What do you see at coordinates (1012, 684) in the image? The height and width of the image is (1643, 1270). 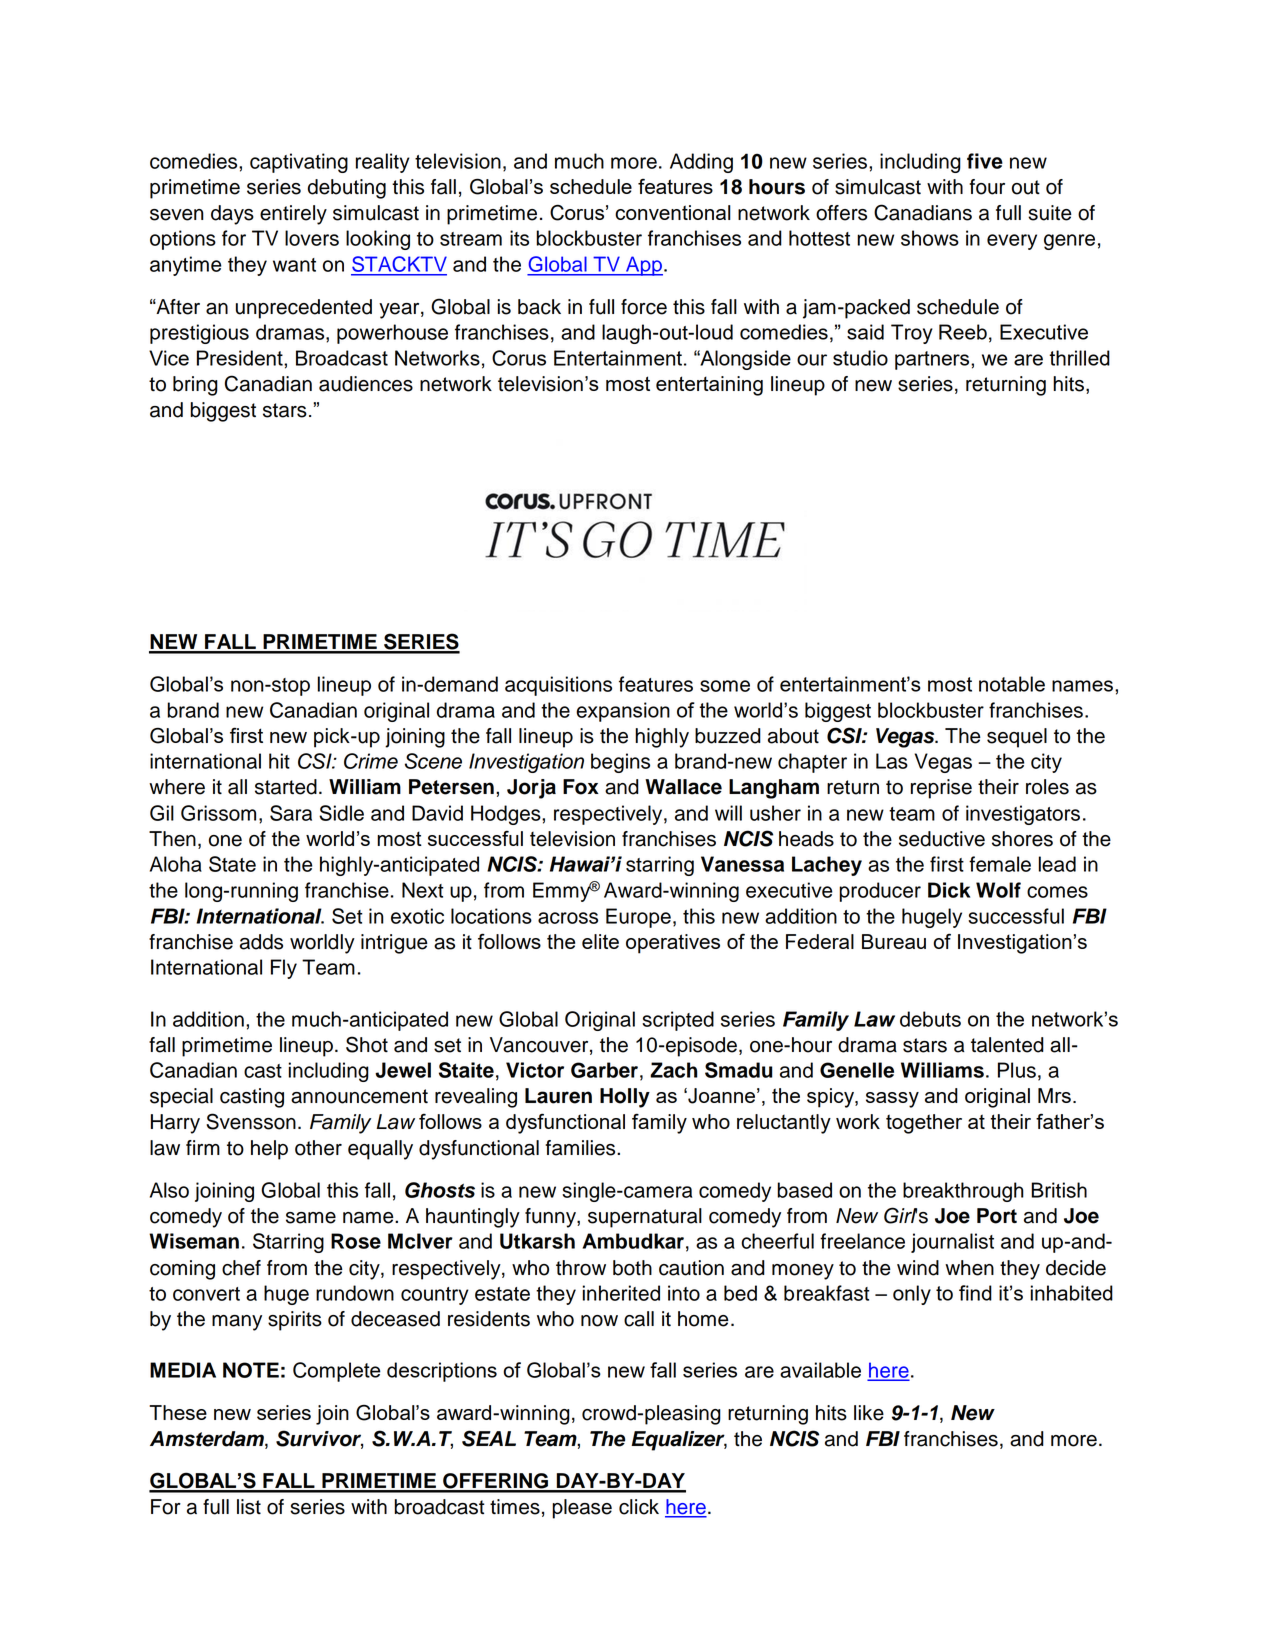 I see `notable` at bounding box center [1012, 684].
